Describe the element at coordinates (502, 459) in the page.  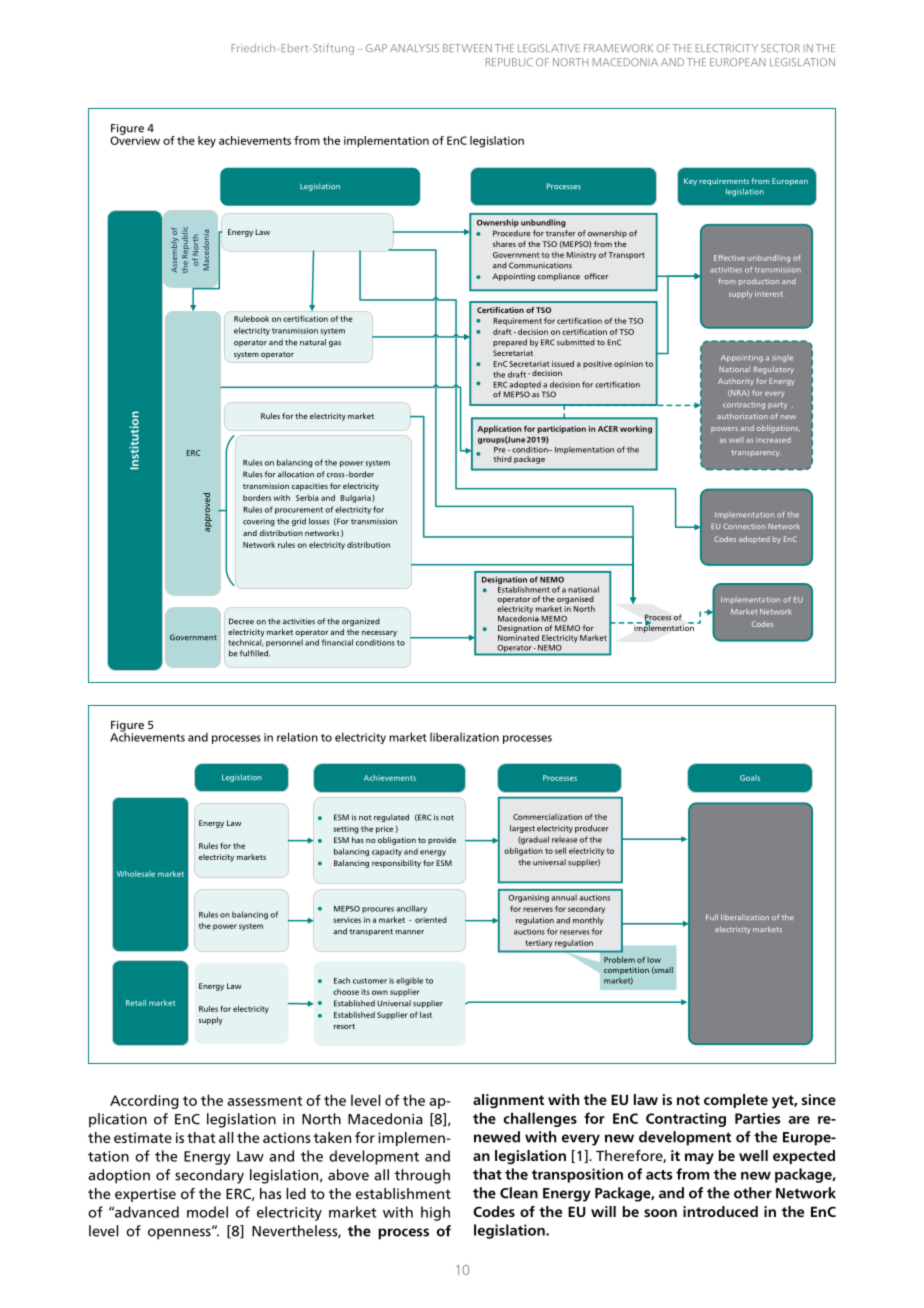
I see `third` at that location.
